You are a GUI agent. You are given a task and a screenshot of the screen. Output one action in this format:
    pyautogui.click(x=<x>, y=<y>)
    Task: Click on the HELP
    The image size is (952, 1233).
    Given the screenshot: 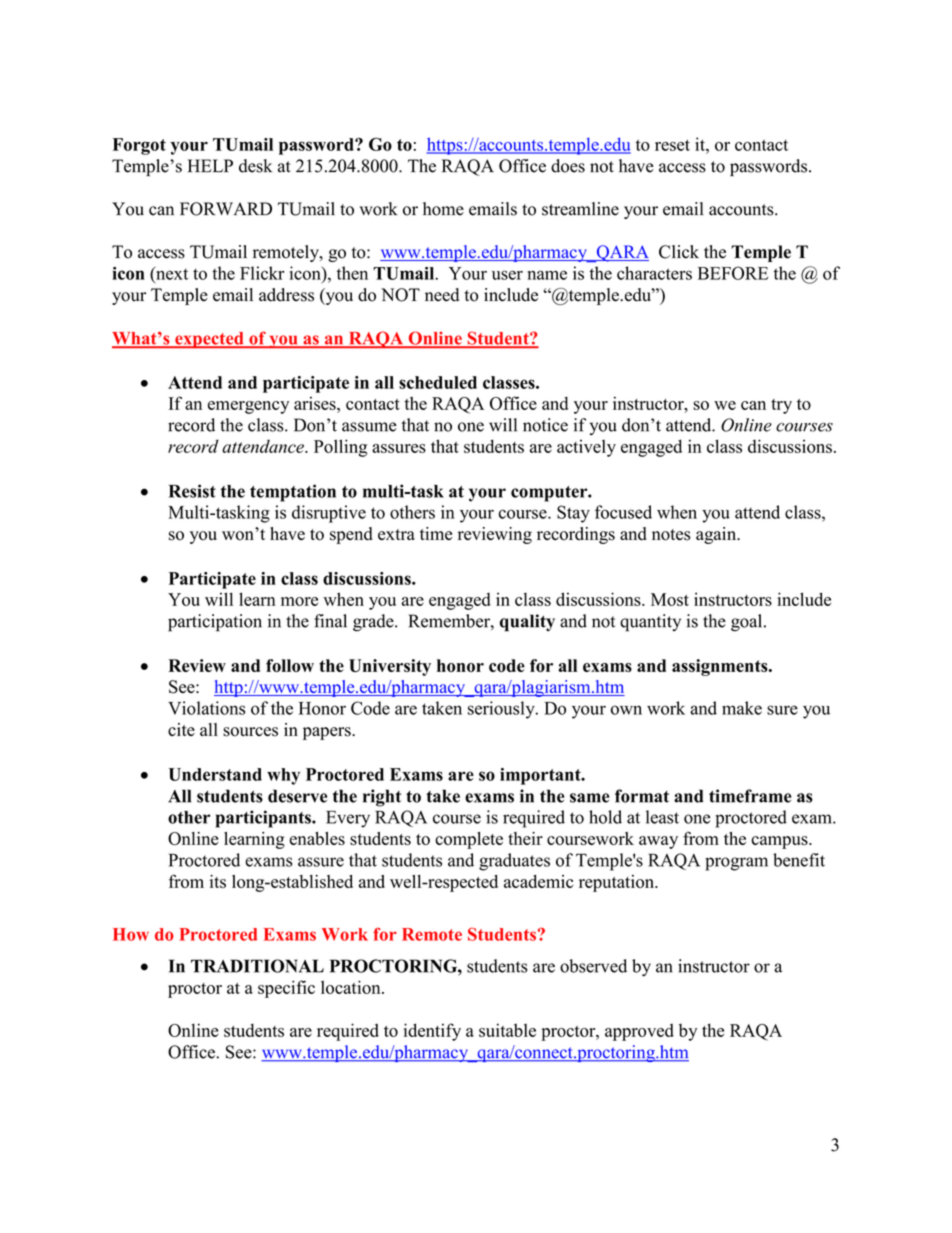 What is the action you would take?
    pyautogui.click(x=210, y=165)
